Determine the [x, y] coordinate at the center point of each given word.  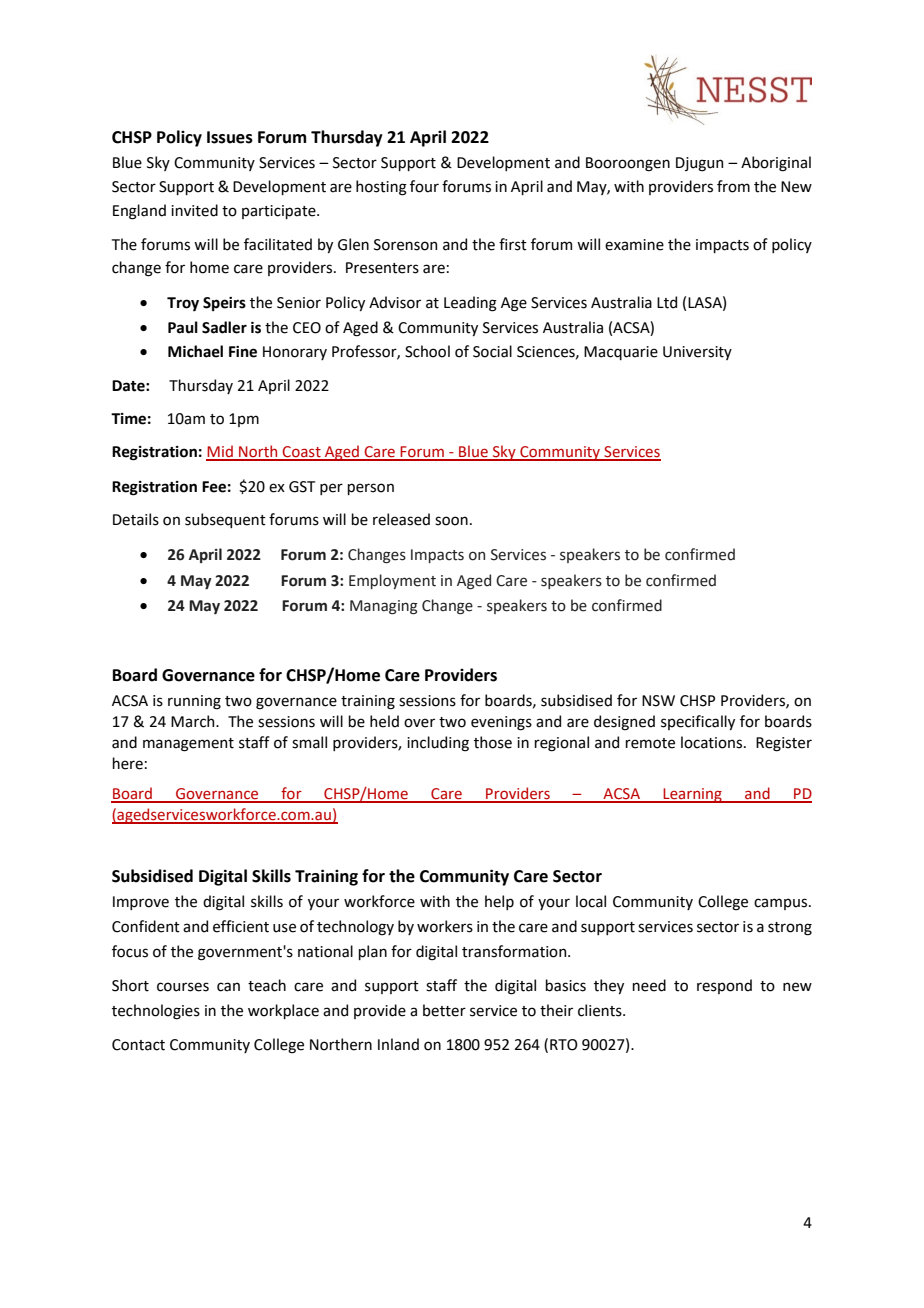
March [194, 721]
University [697, 353]
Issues [230, 137]
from [733, 186]
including [438, 744]
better [444, 1010]
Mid [220, 452]
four [424, 186]
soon [451, 521]
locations [713, 742]
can [228, 987]
